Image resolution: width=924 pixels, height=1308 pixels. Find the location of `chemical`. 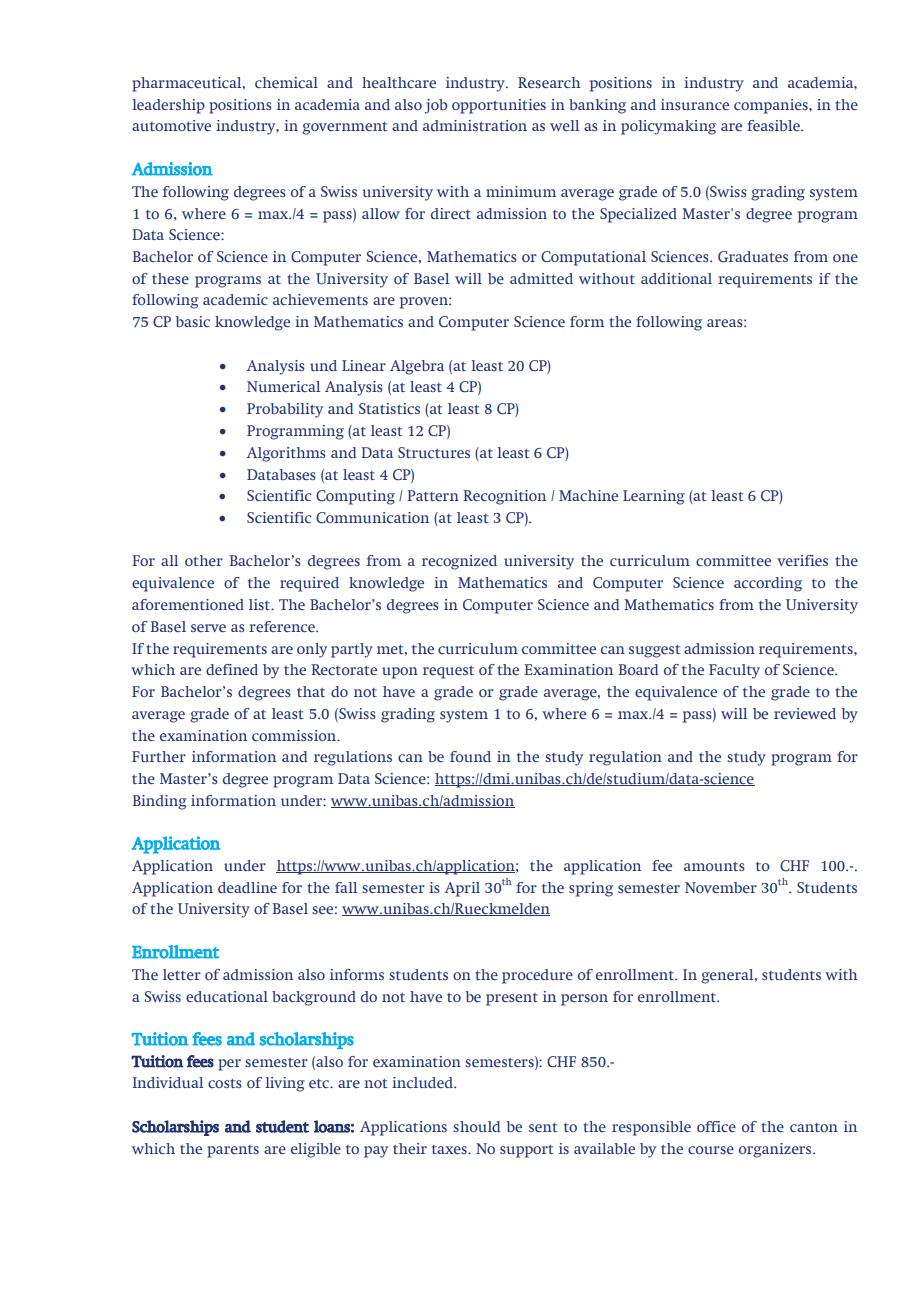

chemical is located at coordinates (286, 82).
